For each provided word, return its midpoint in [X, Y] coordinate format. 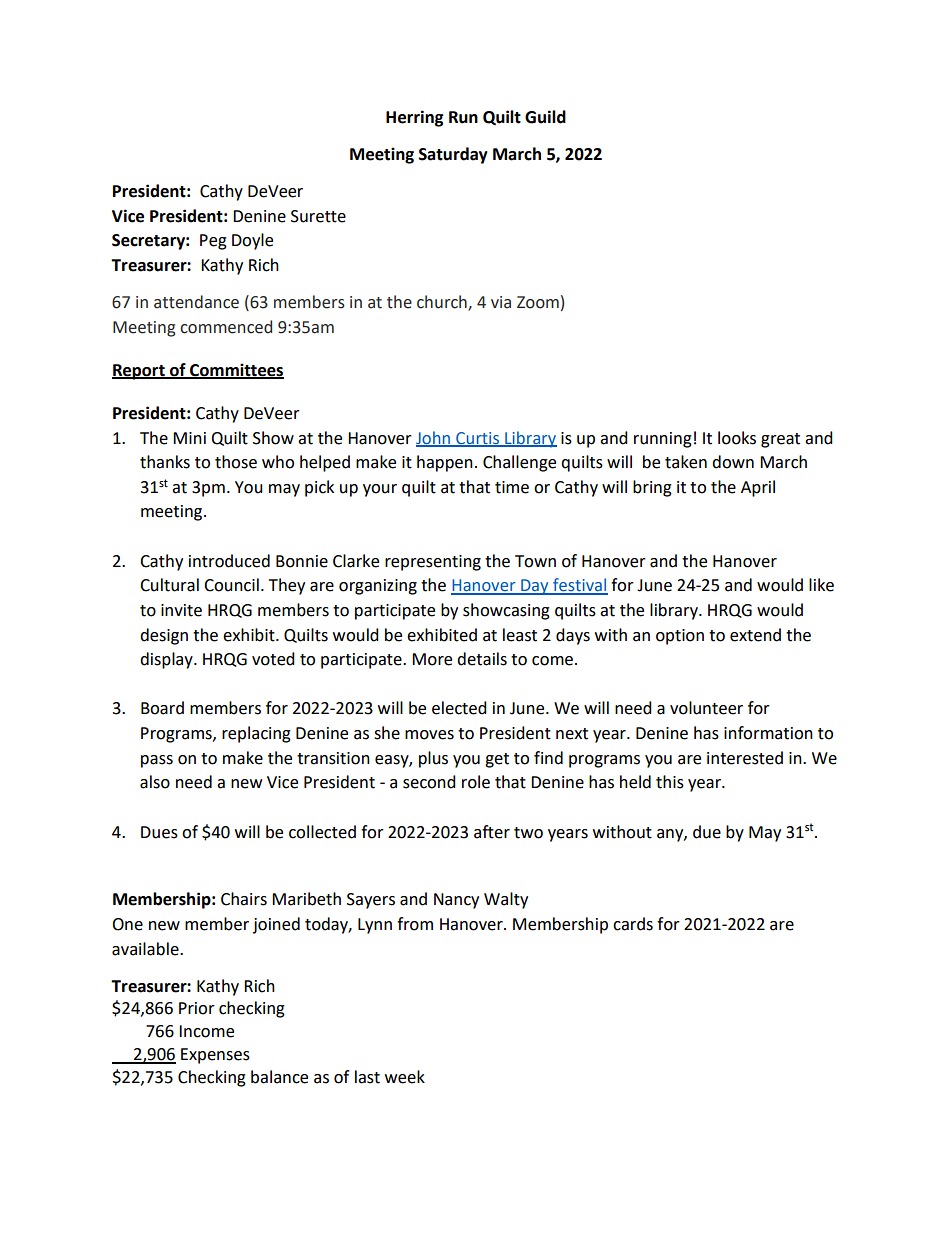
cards [633, 924]
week [405, 1077]
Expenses [215, 1056]
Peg [213, 242]
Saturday [453, 155]
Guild [545, 117]
